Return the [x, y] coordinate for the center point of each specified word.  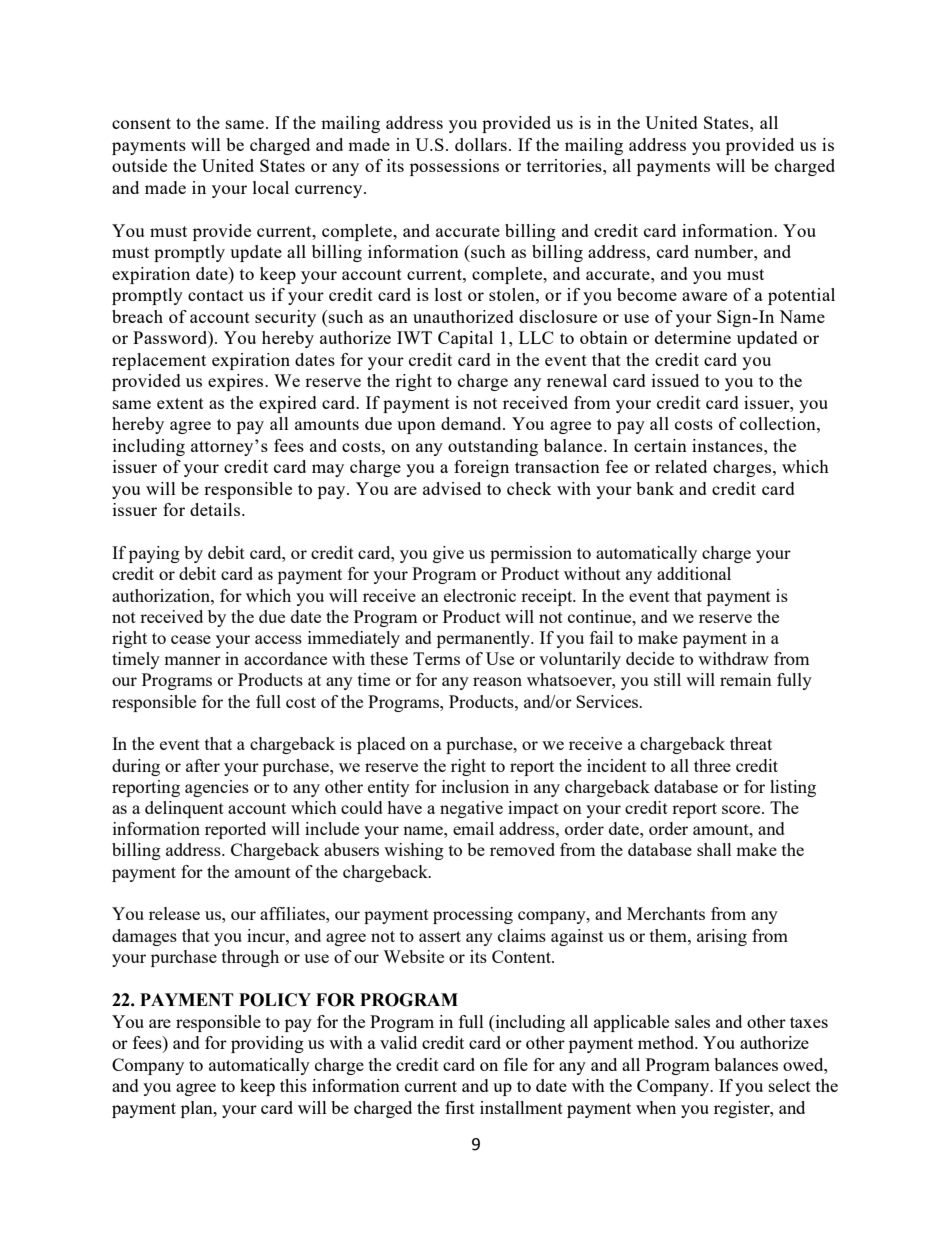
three [712, 765]
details [216, 509]
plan [198, 1109]
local [271, 187]
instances [728, 445]
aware [704, 296]
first [460, 1107]
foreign [481, 468]
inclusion [475, 786]
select [790, 1085]
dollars [481, 144]
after [203, 765]
